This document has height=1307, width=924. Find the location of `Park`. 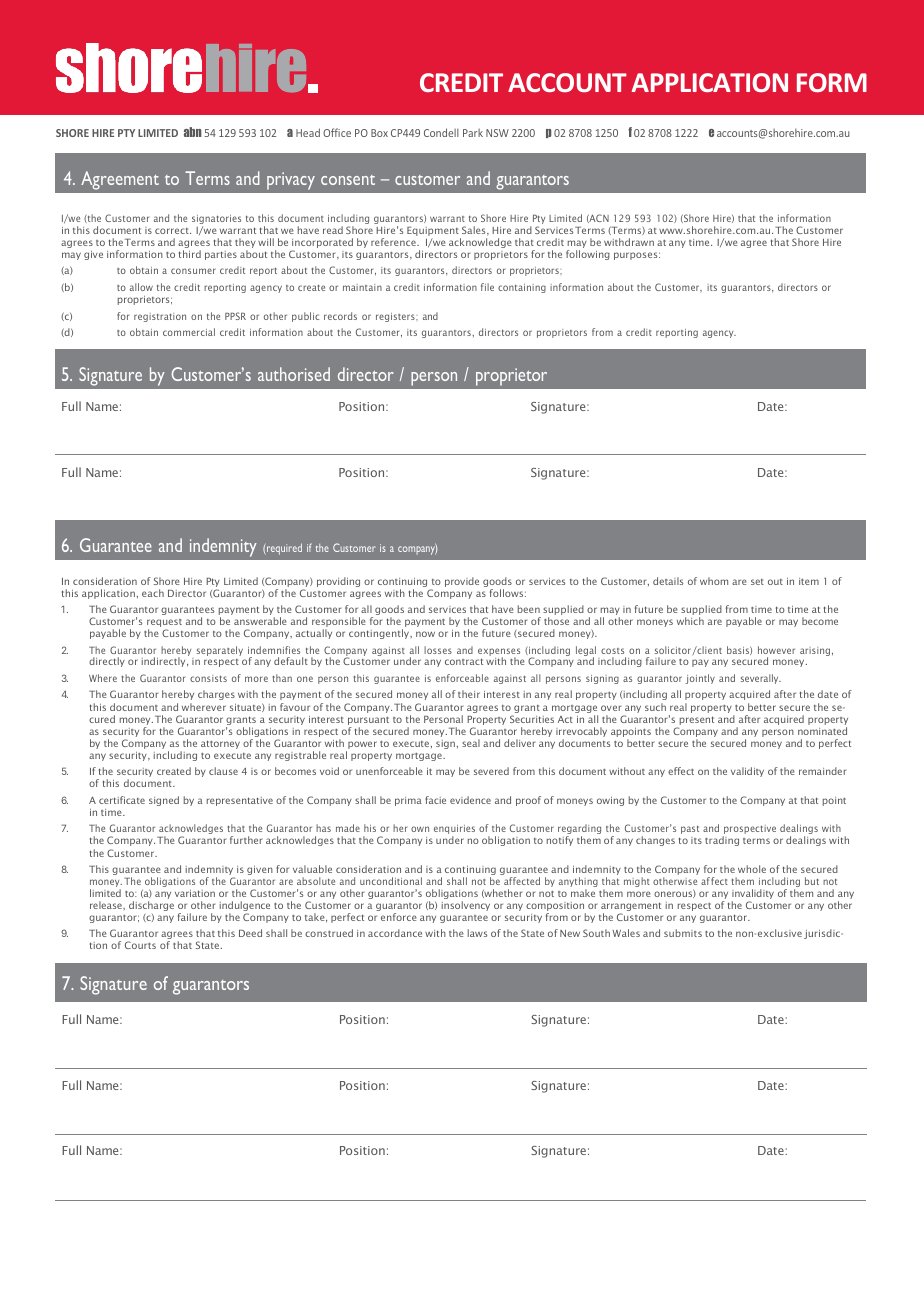

Park is located at coordinates (473, 133).
